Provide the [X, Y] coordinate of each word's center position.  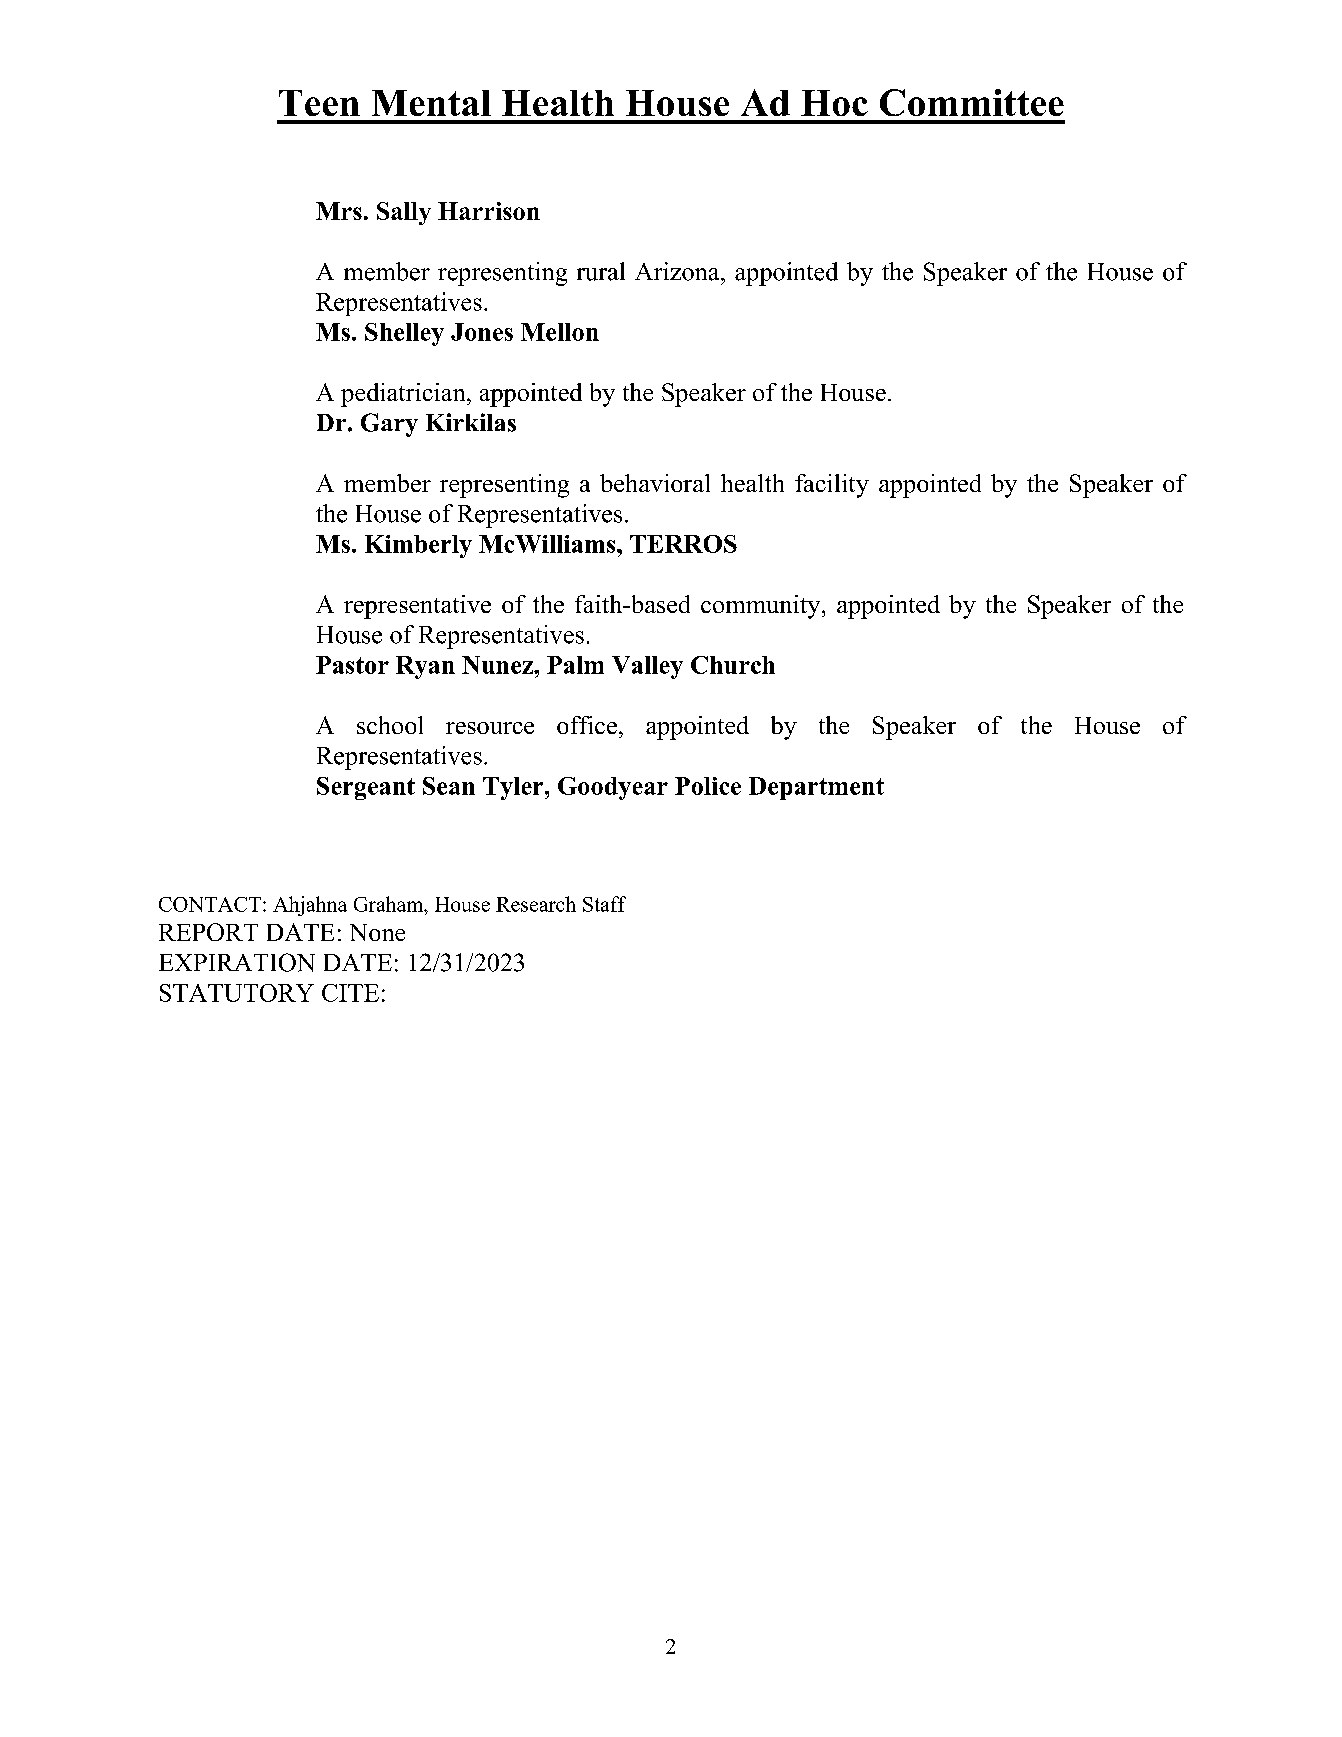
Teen [319, 103]
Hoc [834, 103]
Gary [389, 425]
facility [832, 486]
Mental [431, 103]
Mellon [560, 332]
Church [733, 665]
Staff [604, 904]
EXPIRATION [237, 962]
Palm [575, 665]
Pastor [352, 665]
